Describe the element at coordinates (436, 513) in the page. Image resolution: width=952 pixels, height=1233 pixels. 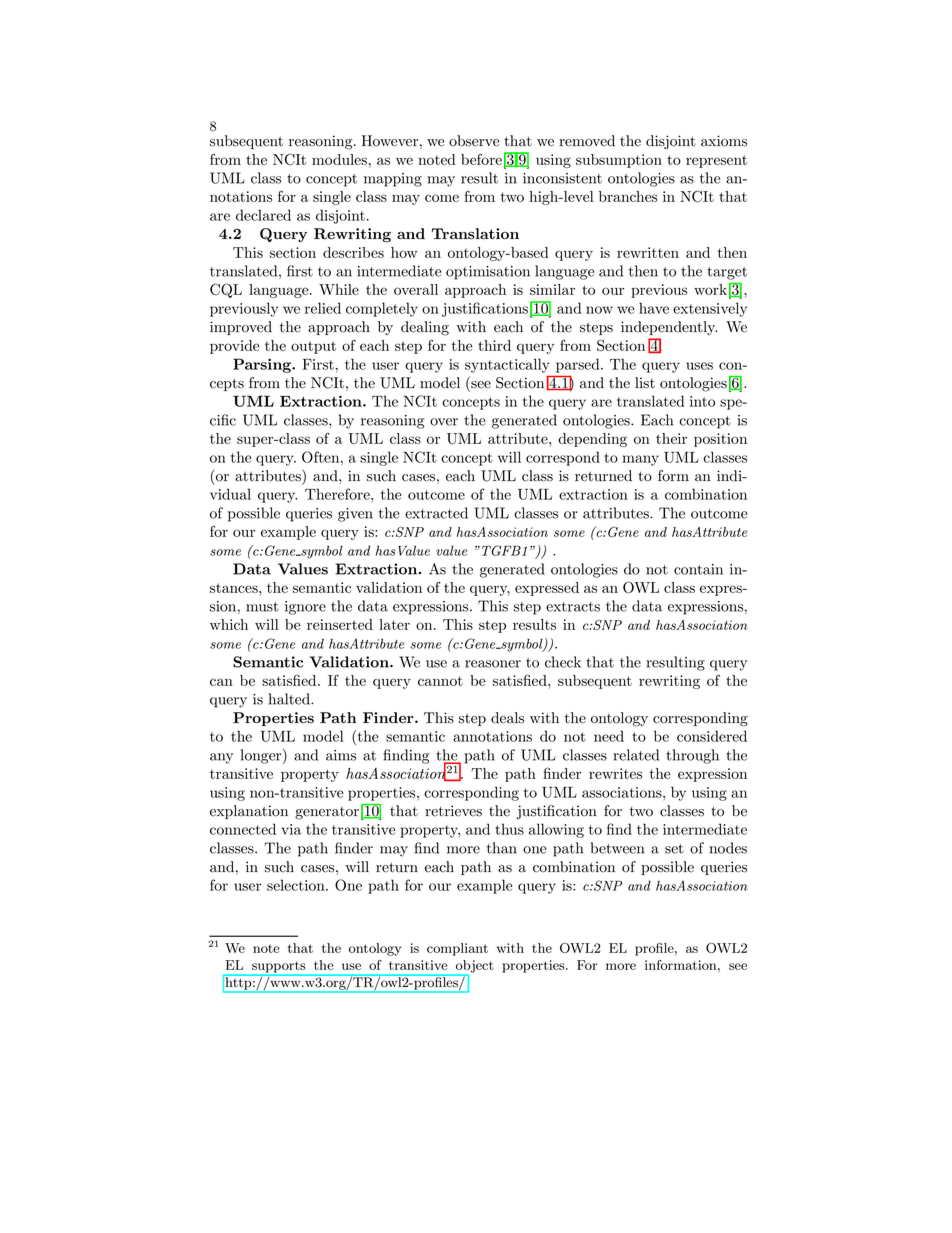
I see `extracted` at that location.
